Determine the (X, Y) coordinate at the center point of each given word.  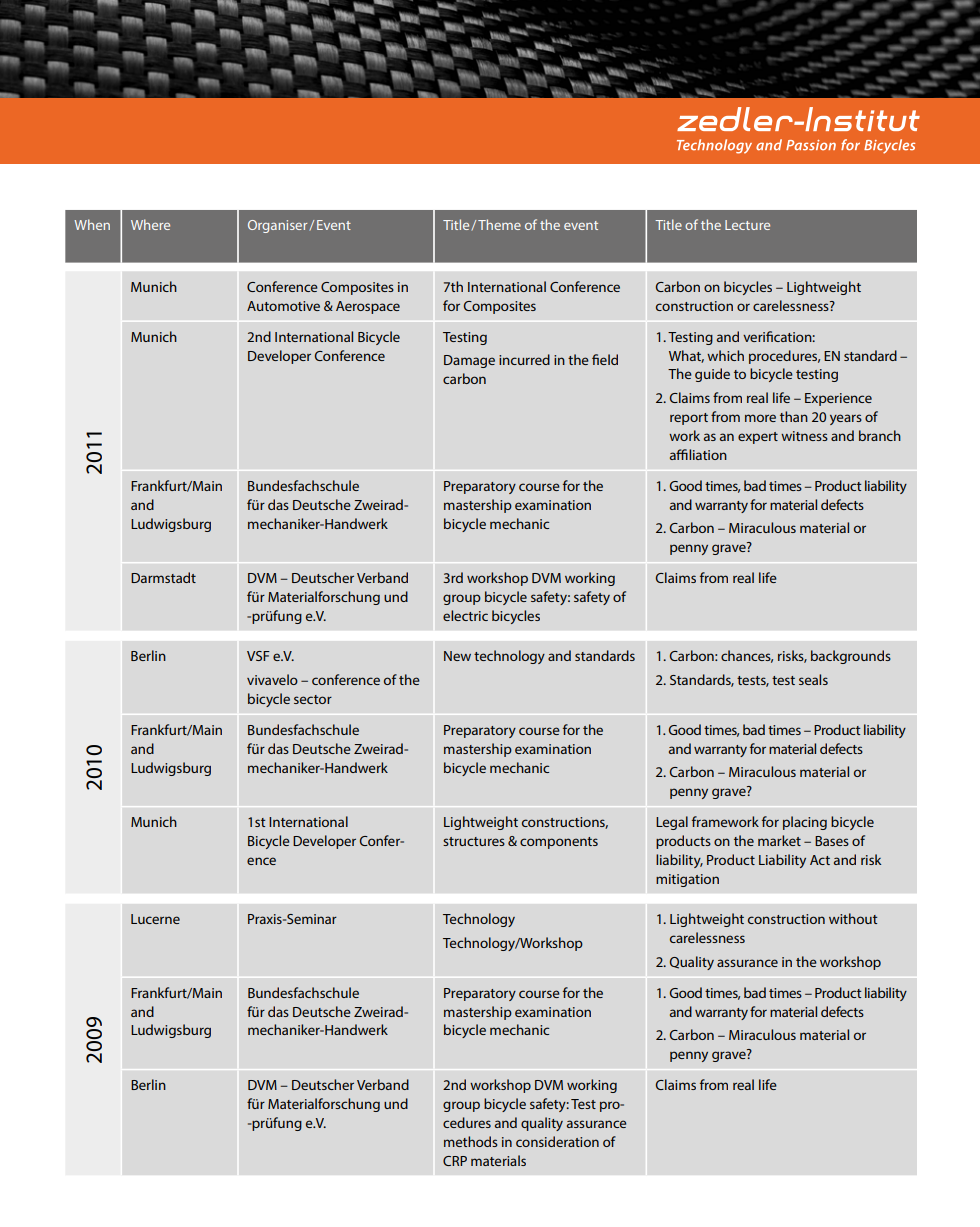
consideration (557, 1141)
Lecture (747, 225)
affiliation (698, 454)
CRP (455, 1161)
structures (474, 841)
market (779, 840)
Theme (499, 224)
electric (465, 615)
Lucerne (155, 919)
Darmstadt (163, 577)
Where (150, 224)
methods (471, 1141)
